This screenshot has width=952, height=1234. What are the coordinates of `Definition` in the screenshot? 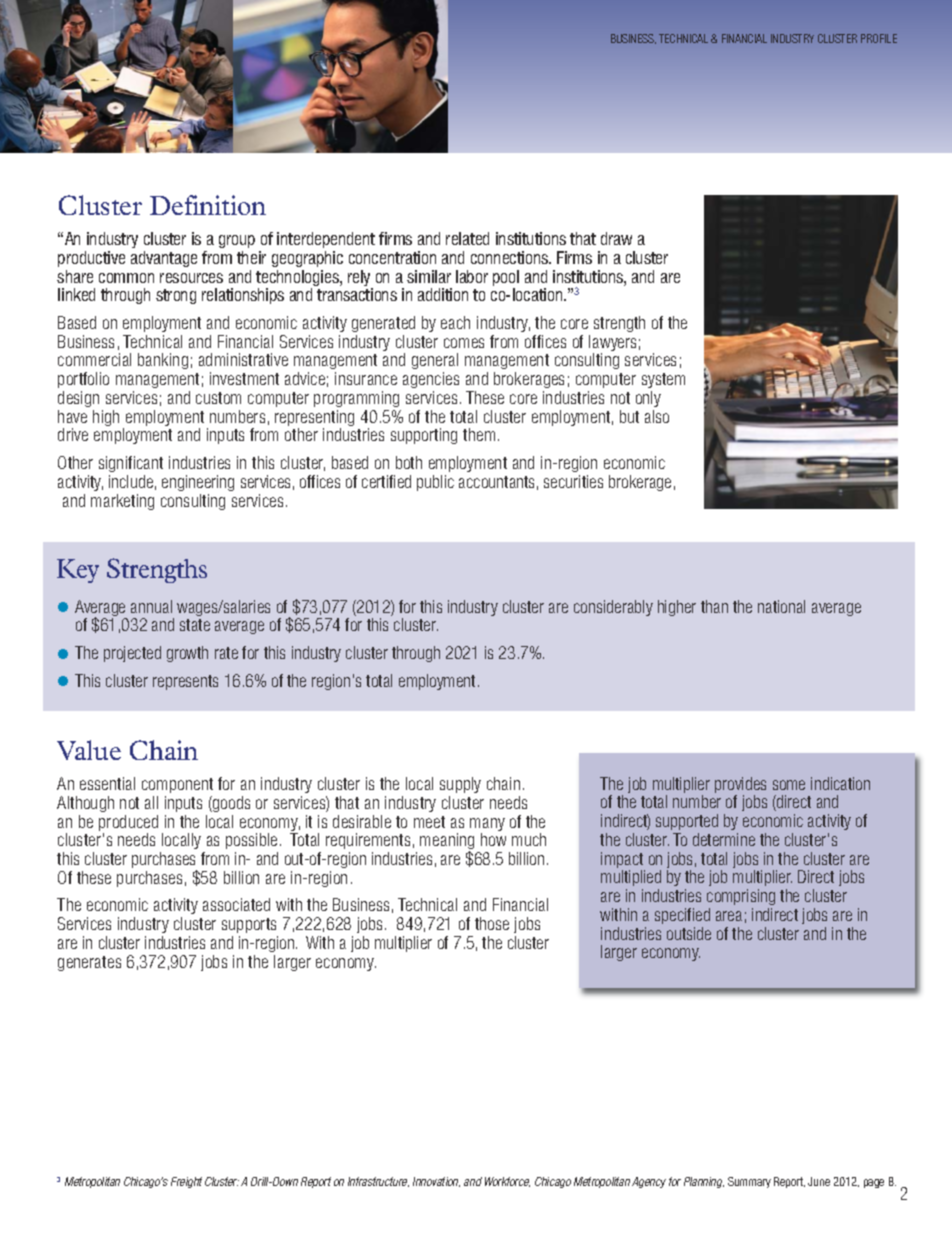 It's located at (208, 205).
